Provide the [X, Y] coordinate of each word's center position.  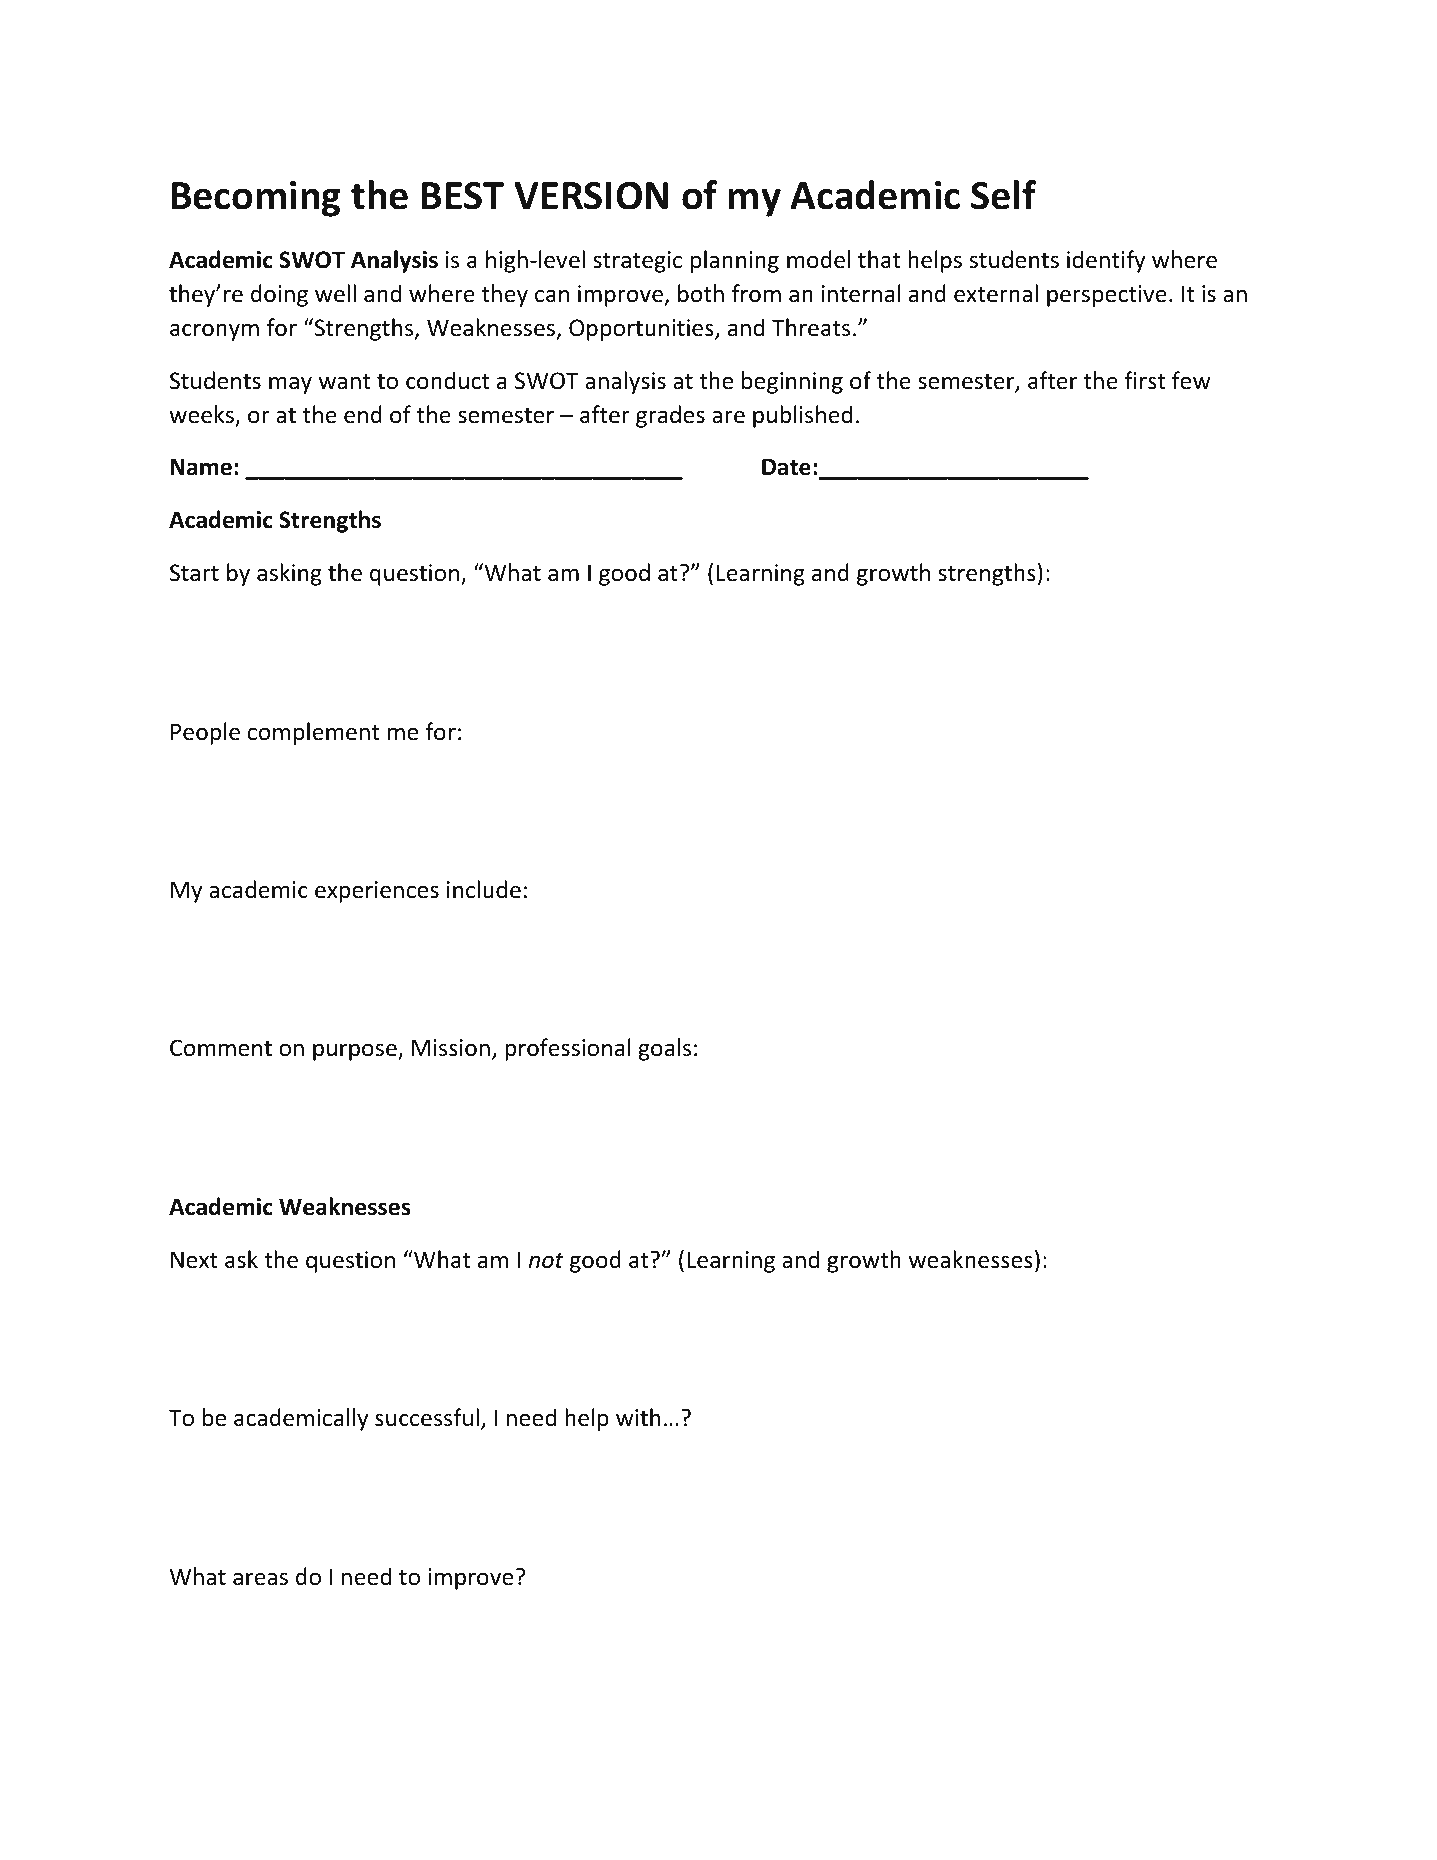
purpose [356, 1052]
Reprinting [633, 1794]
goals [664, 1049]
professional [568, 1049]
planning [735, 261]
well [335, 293]
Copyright [220, 1794]
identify [1106, 261]
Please [1046, 1791]
